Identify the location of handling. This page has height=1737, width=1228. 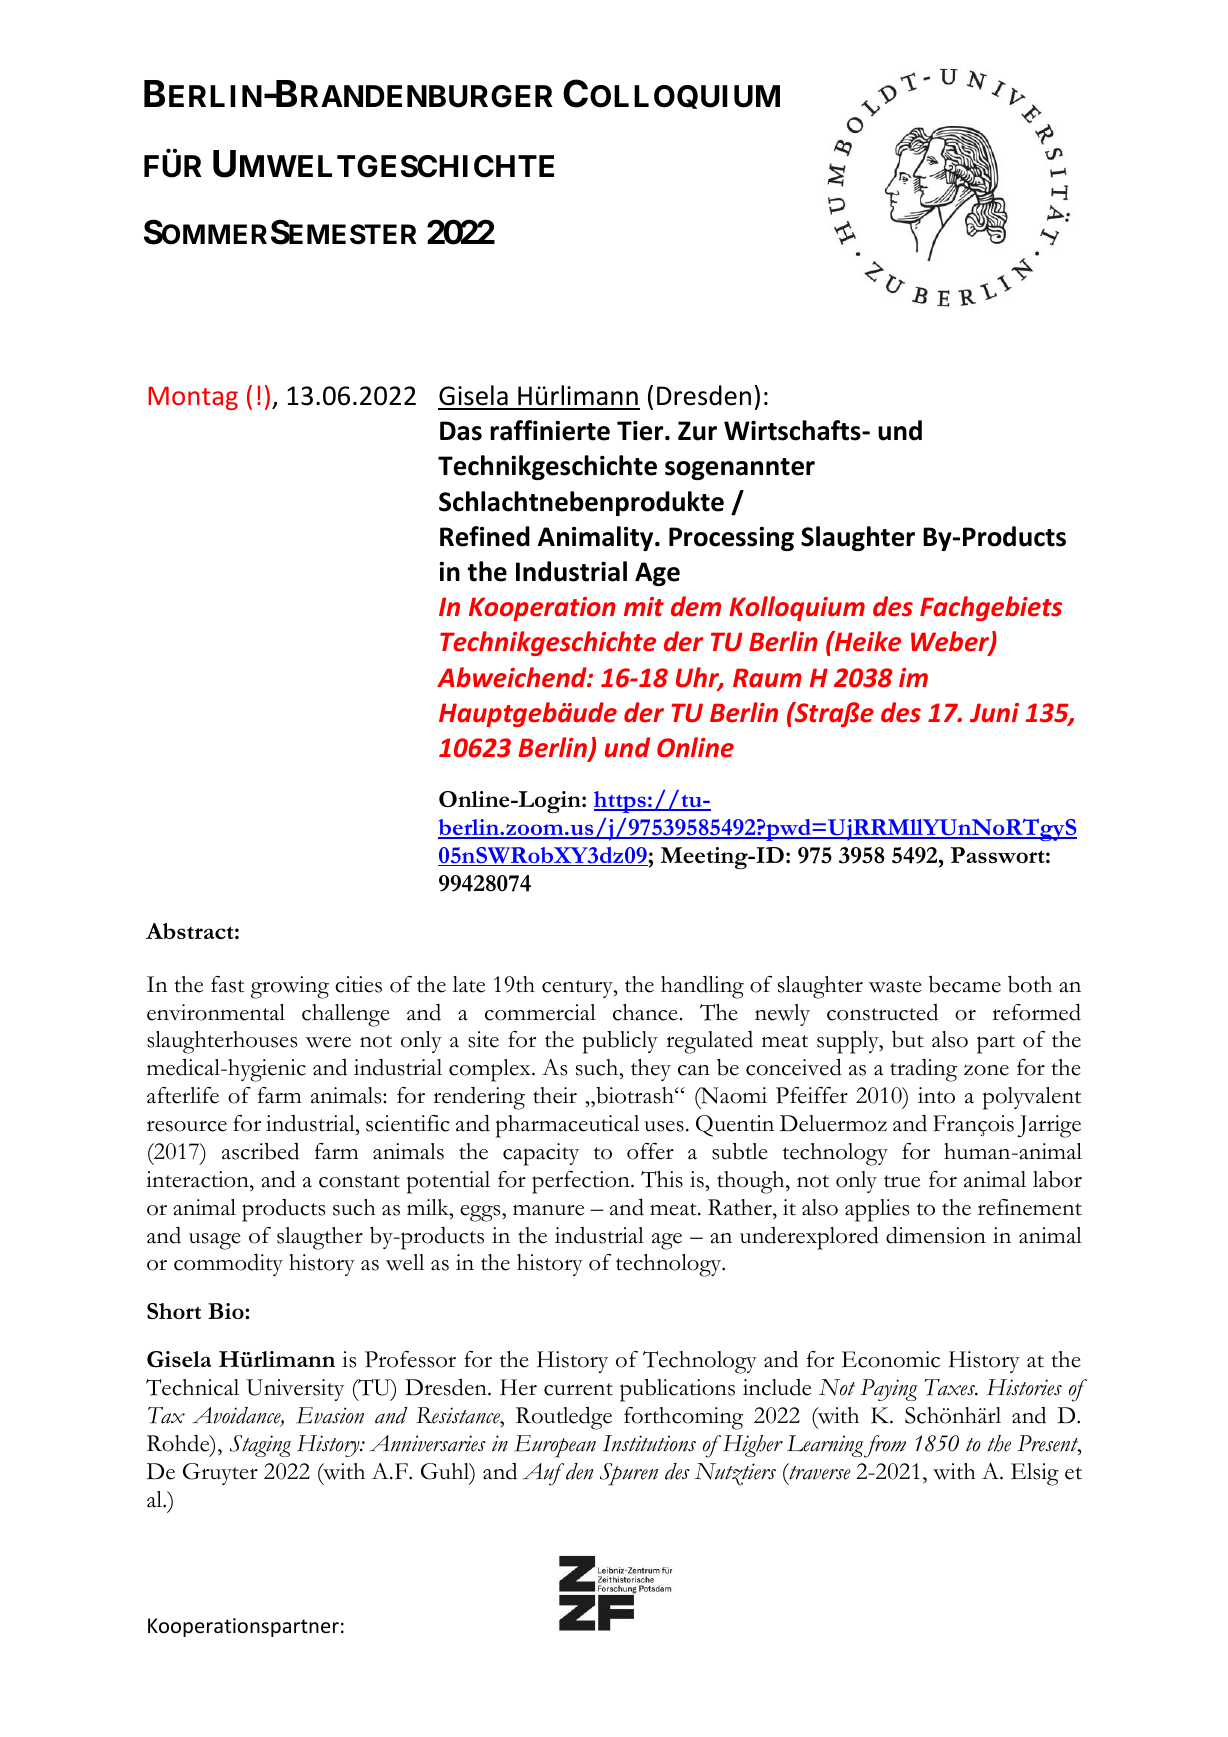
(702, 987).
